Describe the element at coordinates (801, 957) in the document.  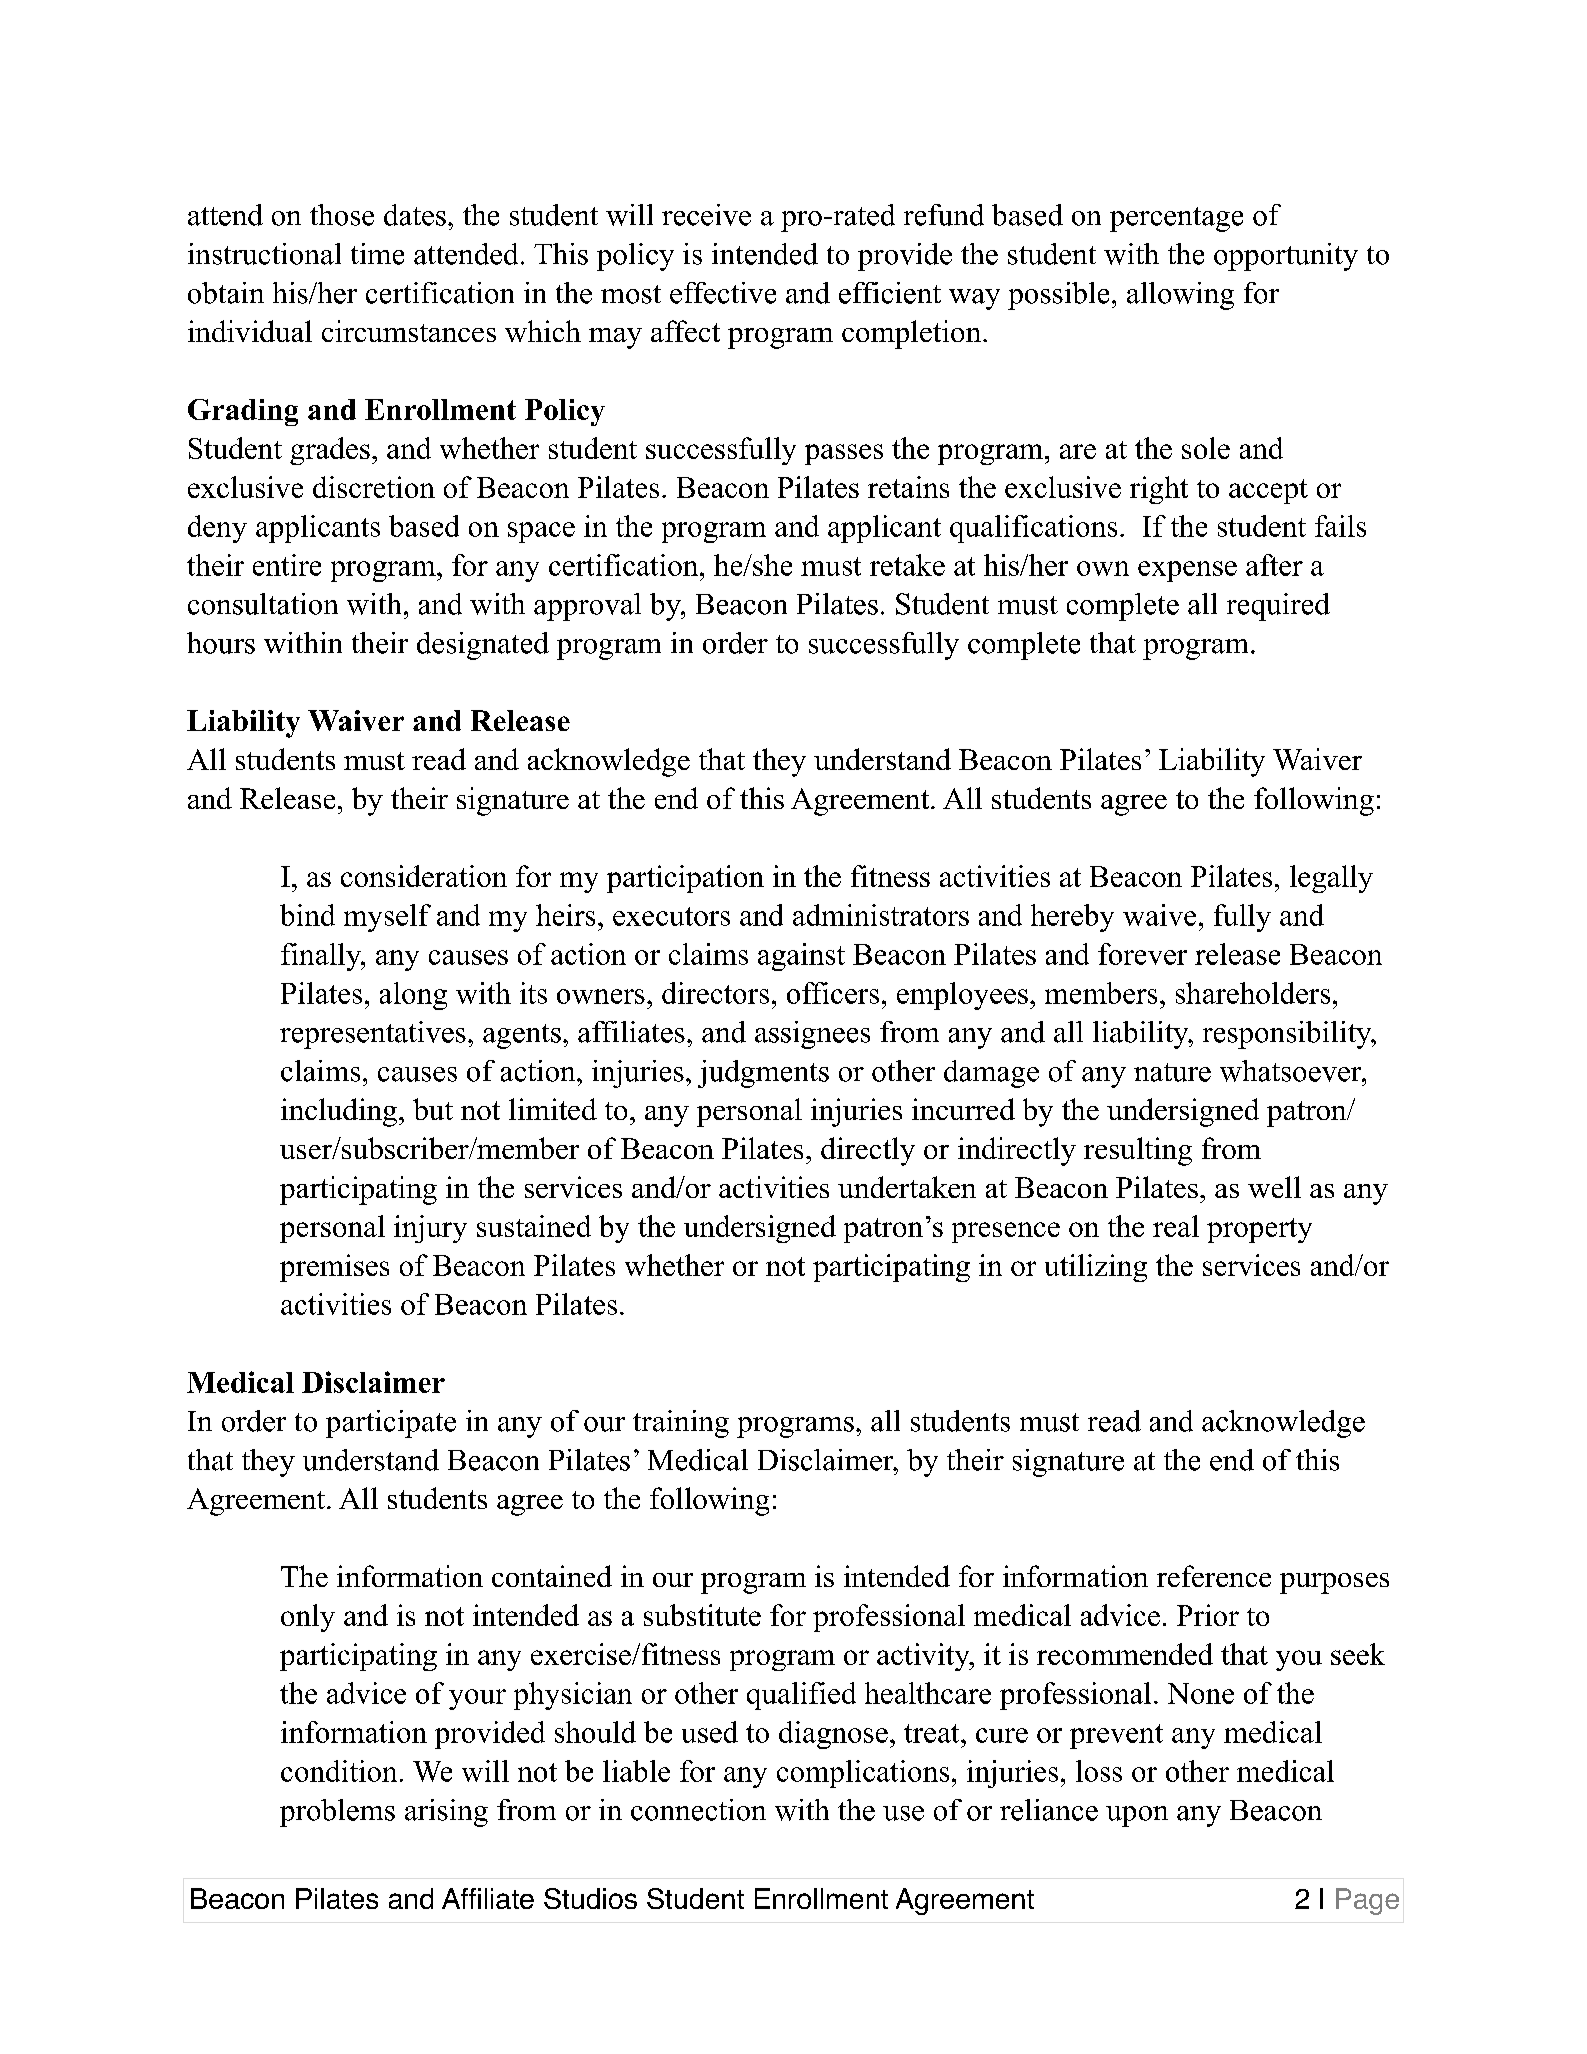
I see `against` at that location.
